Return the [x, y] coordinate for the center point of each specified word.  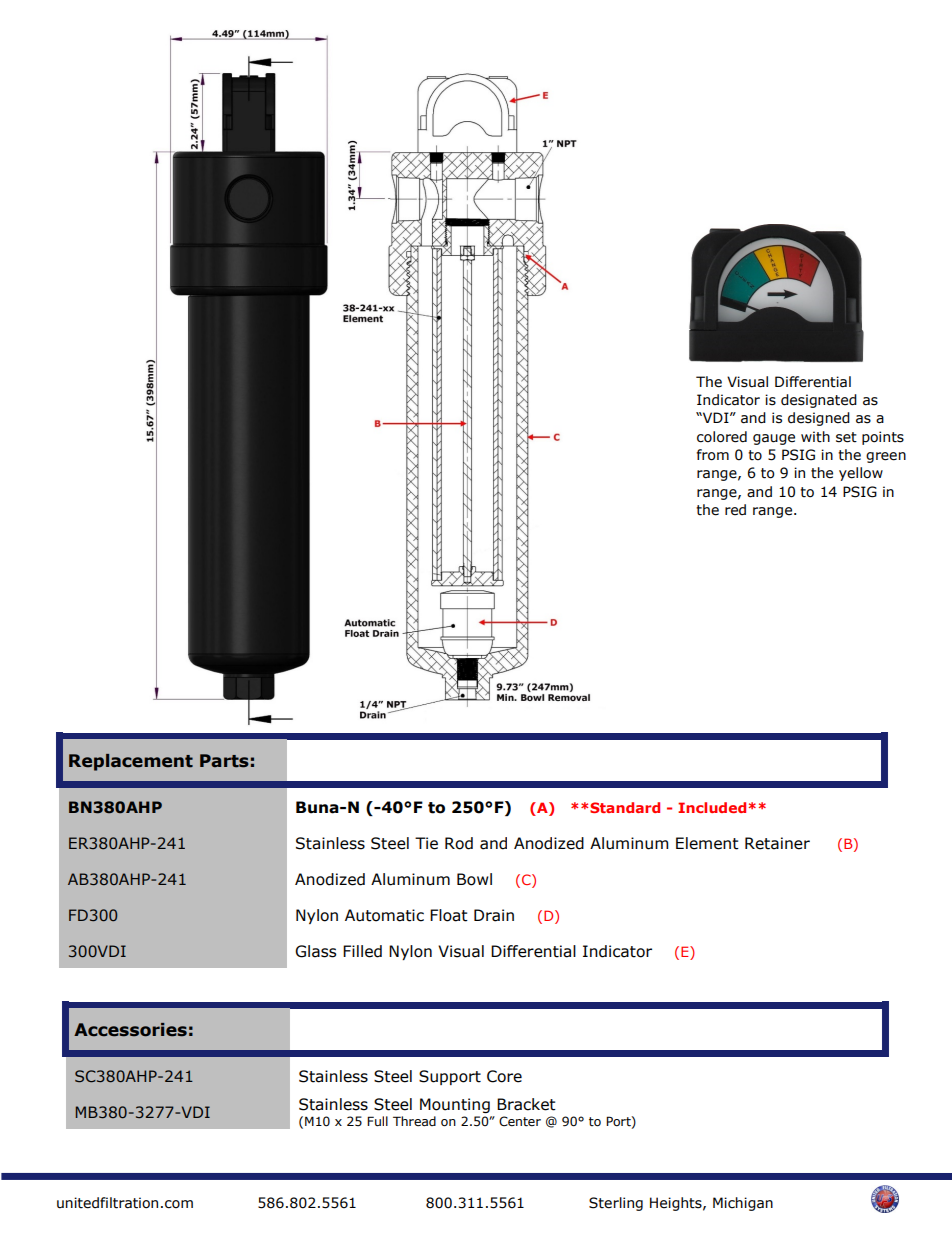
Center [520, 1121]
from [713, 455]
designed [819, 419]
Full [377, 1121]
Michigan [743, 1204]
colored [722, 437]
